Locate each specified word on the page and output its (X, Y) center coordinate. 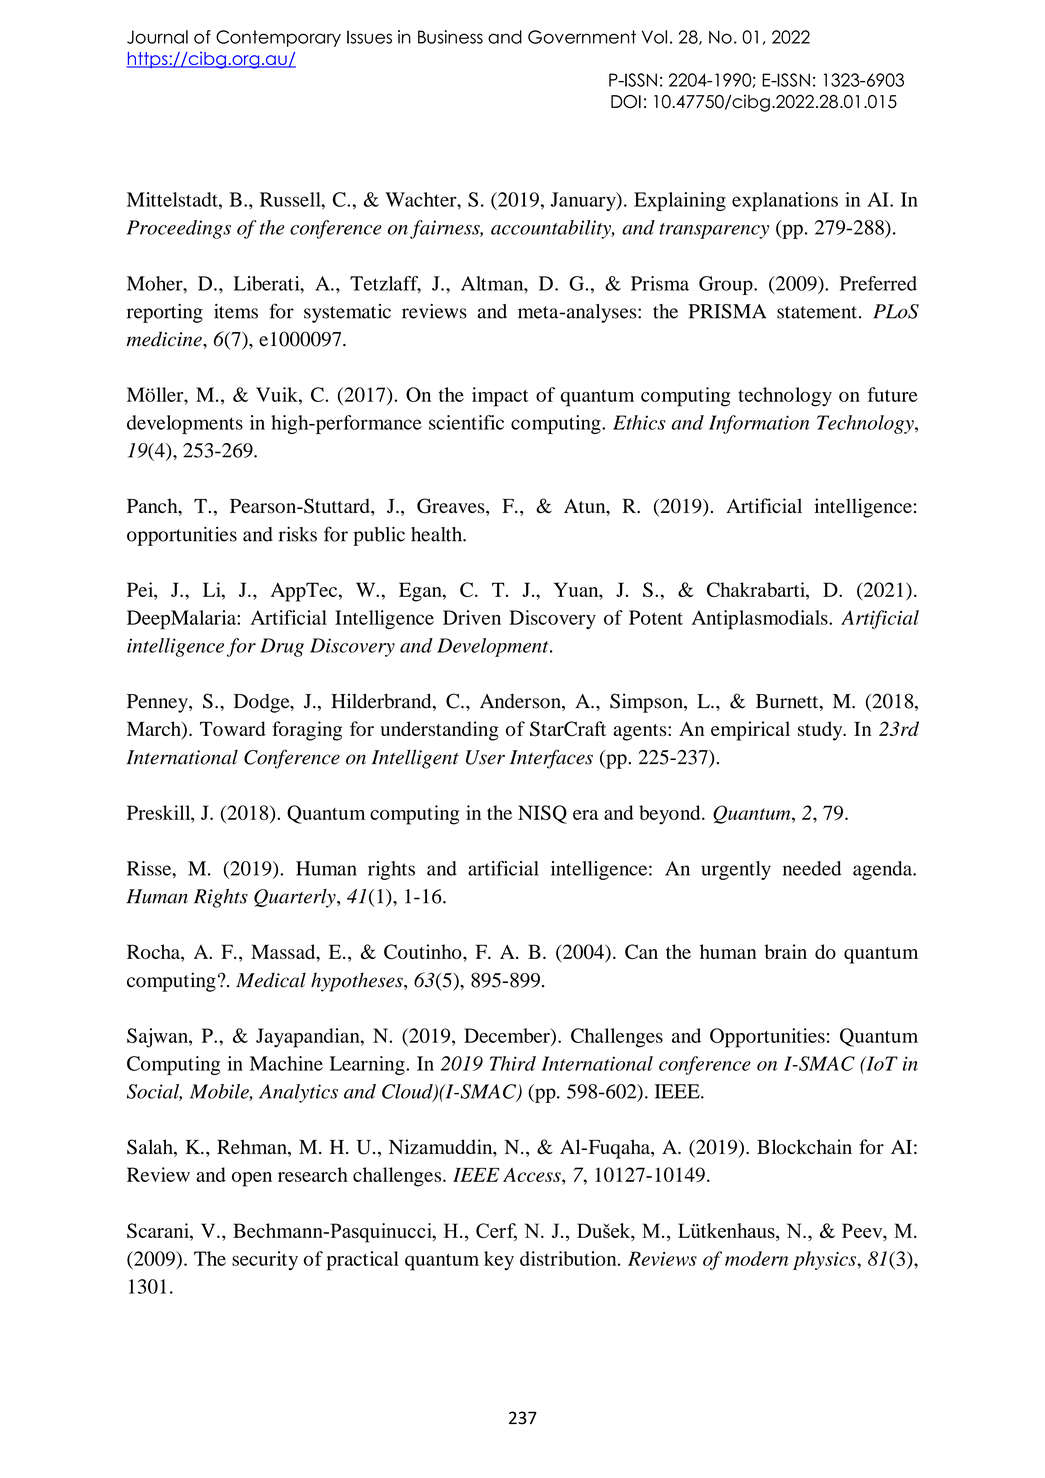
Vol (654, 37)
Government (582, 37)
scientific (466, 422)
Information (759, 424)
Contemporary (278, 38)
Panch (153, 507)
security (265, 1261)
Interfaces (551, 759)
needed (812, 868)
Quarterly (296, 898)
